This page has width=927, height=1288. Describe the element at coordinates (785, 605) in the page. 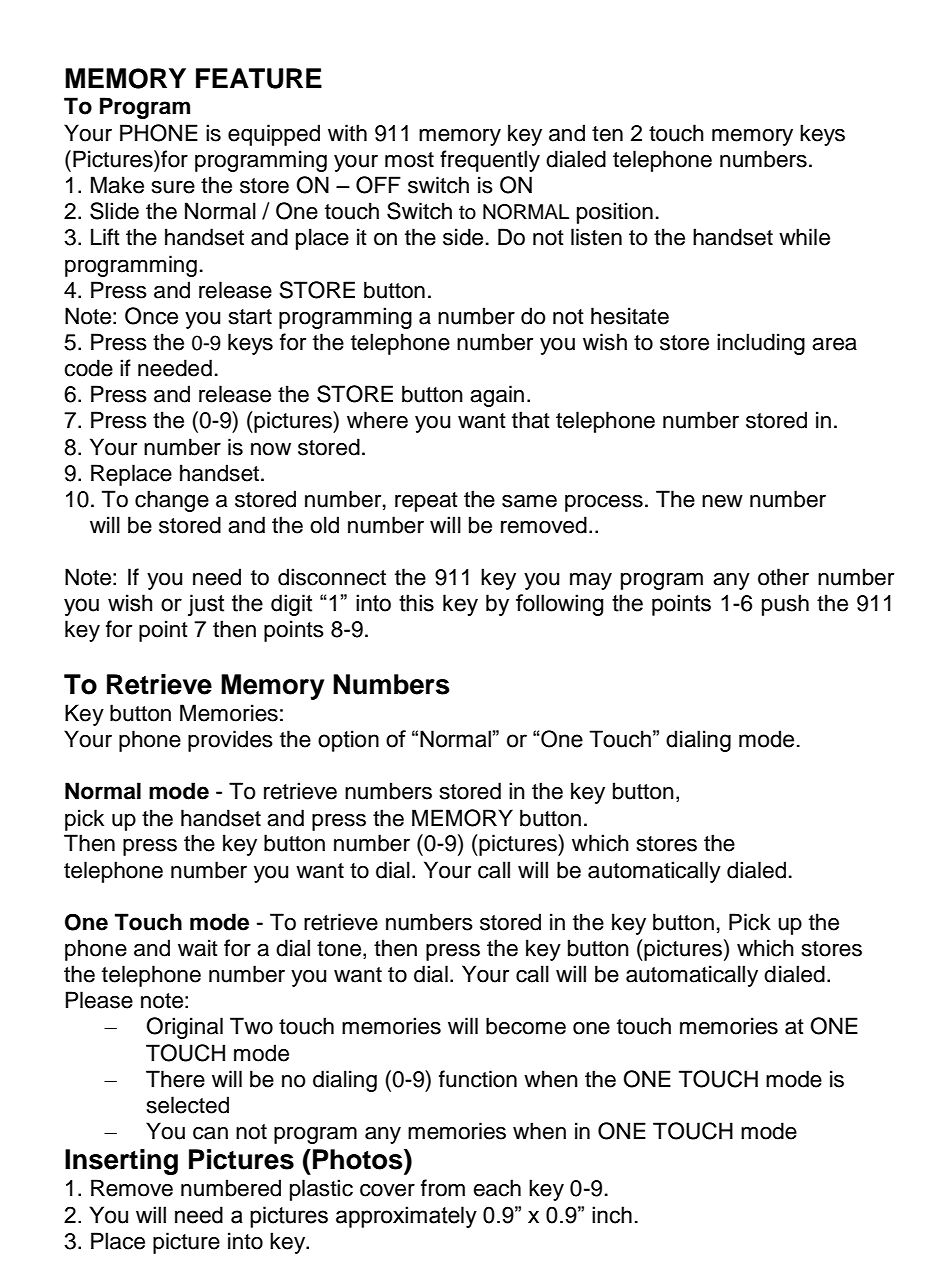

I see `push` at that location.
